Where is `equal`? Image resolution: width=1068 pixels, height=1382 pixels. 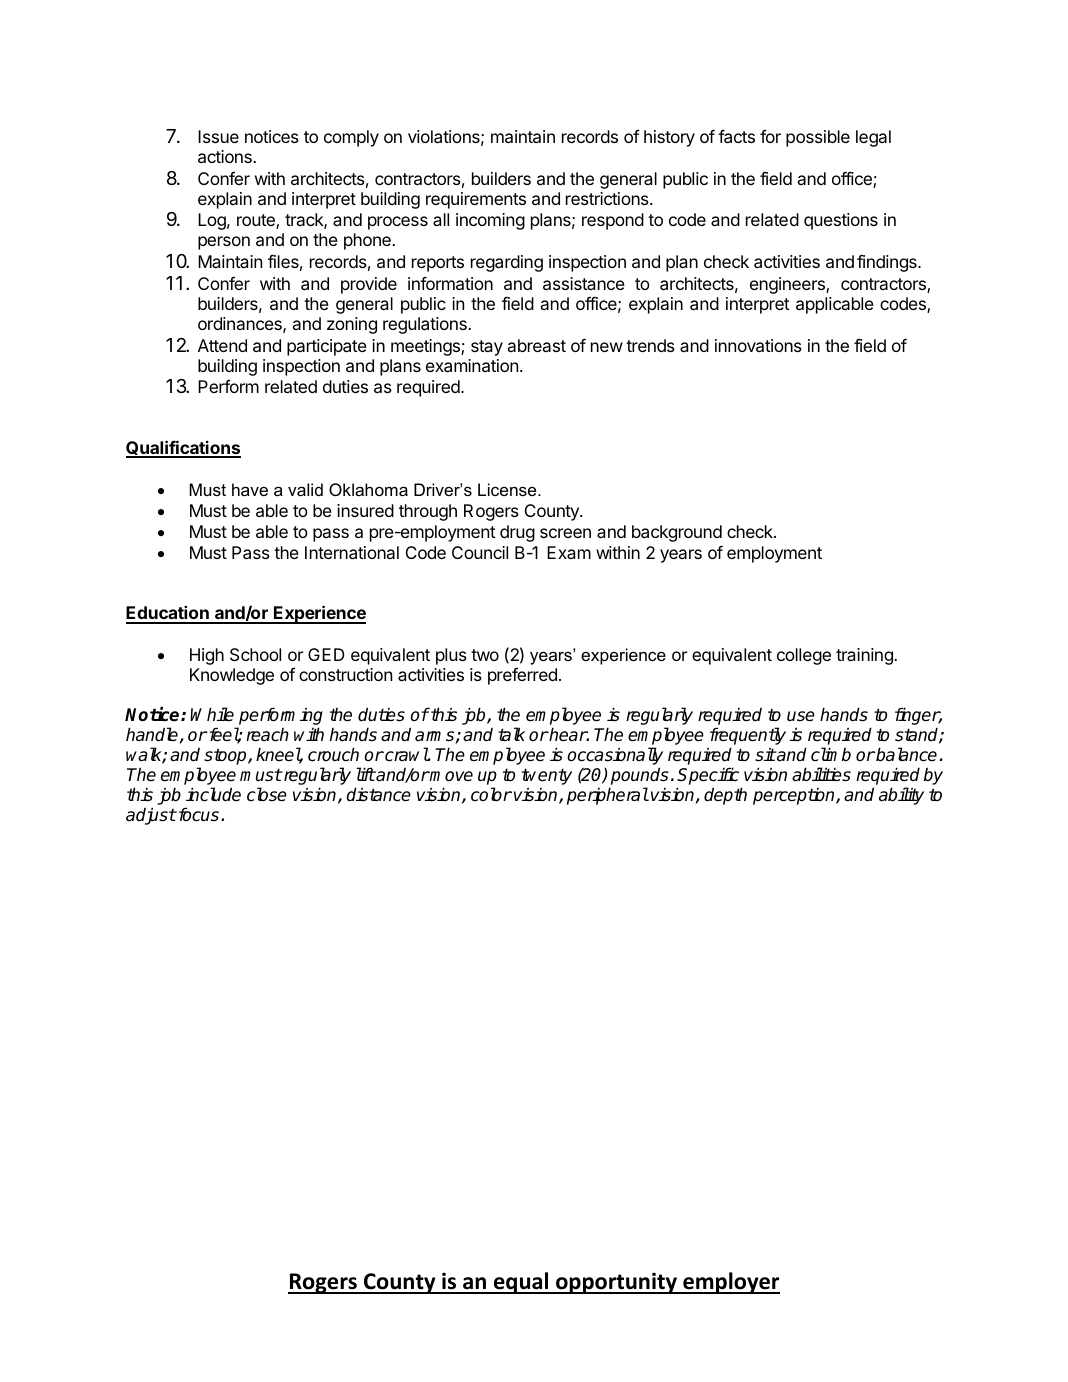
equal is located at coordinates (521, 1283).
